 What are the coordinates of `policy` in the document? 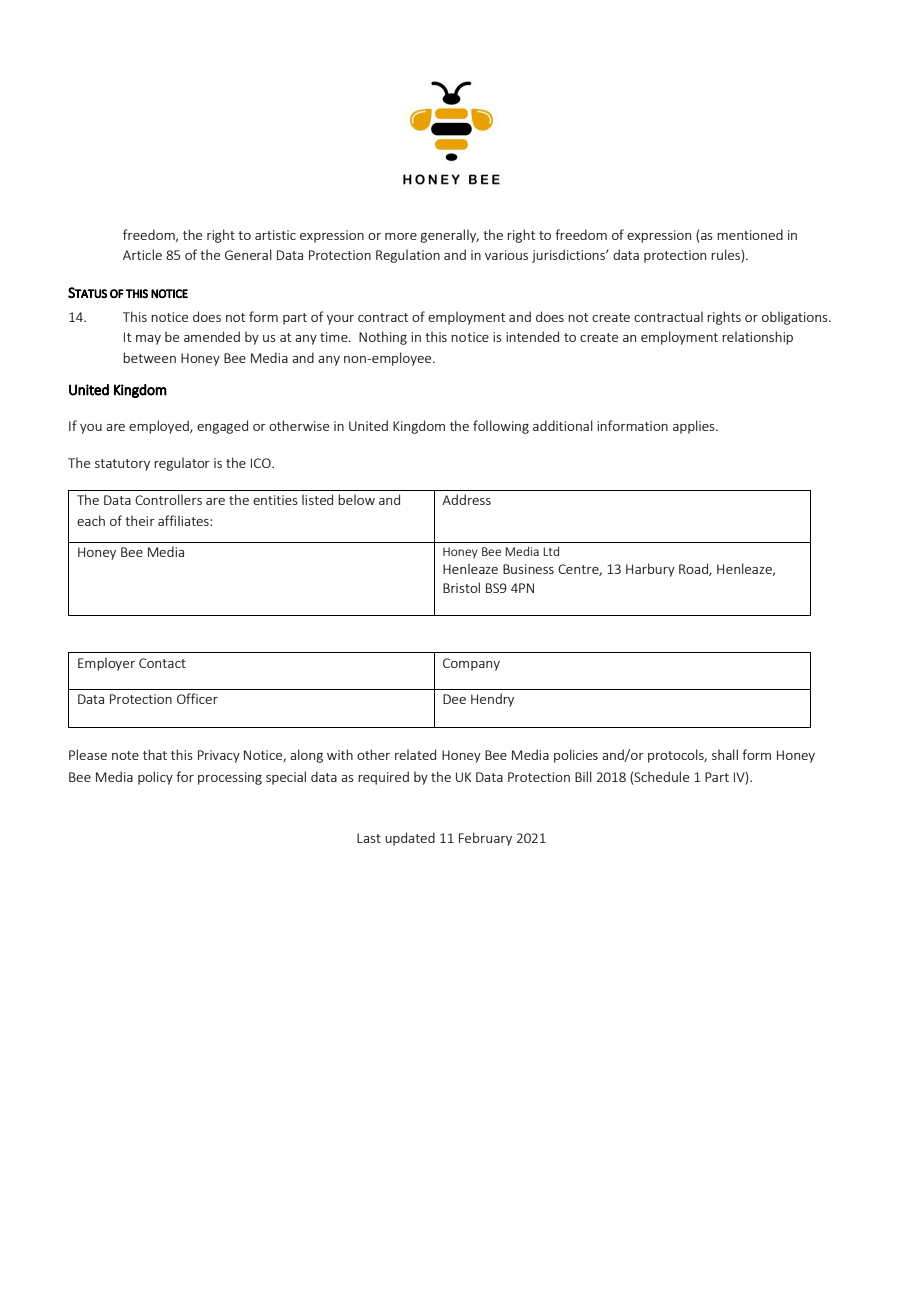 It's located at (155, 778).
